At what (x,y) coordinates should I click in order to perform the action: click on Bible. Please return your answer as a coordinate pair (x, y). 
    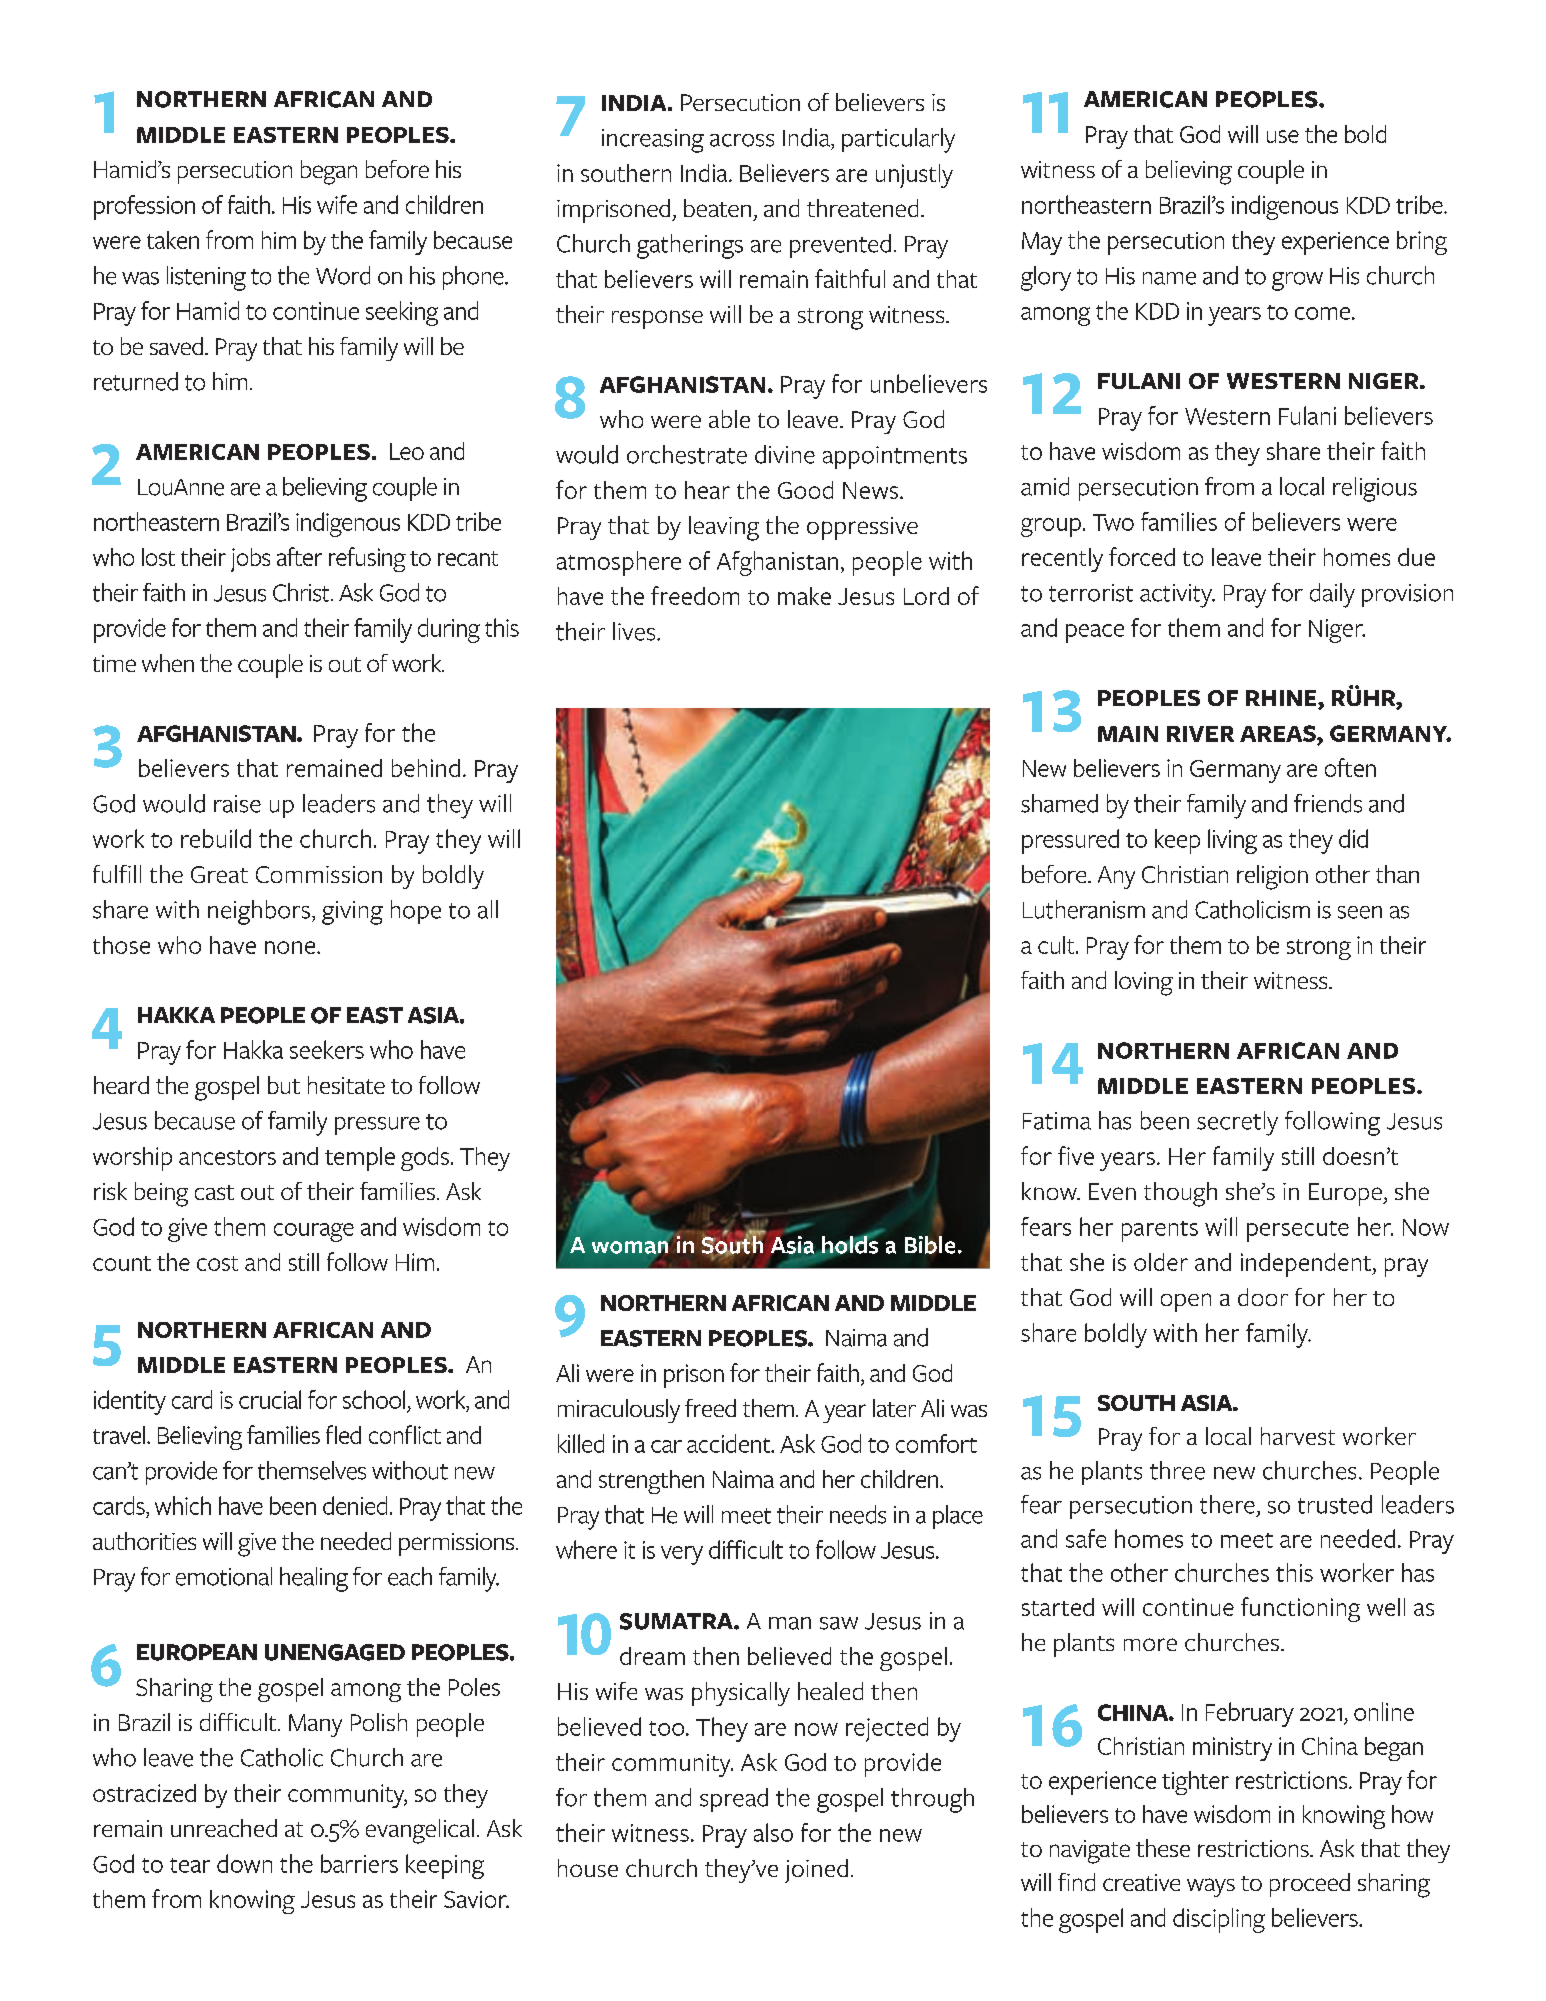
    Looking at the image, I should click on (930, 1245).
